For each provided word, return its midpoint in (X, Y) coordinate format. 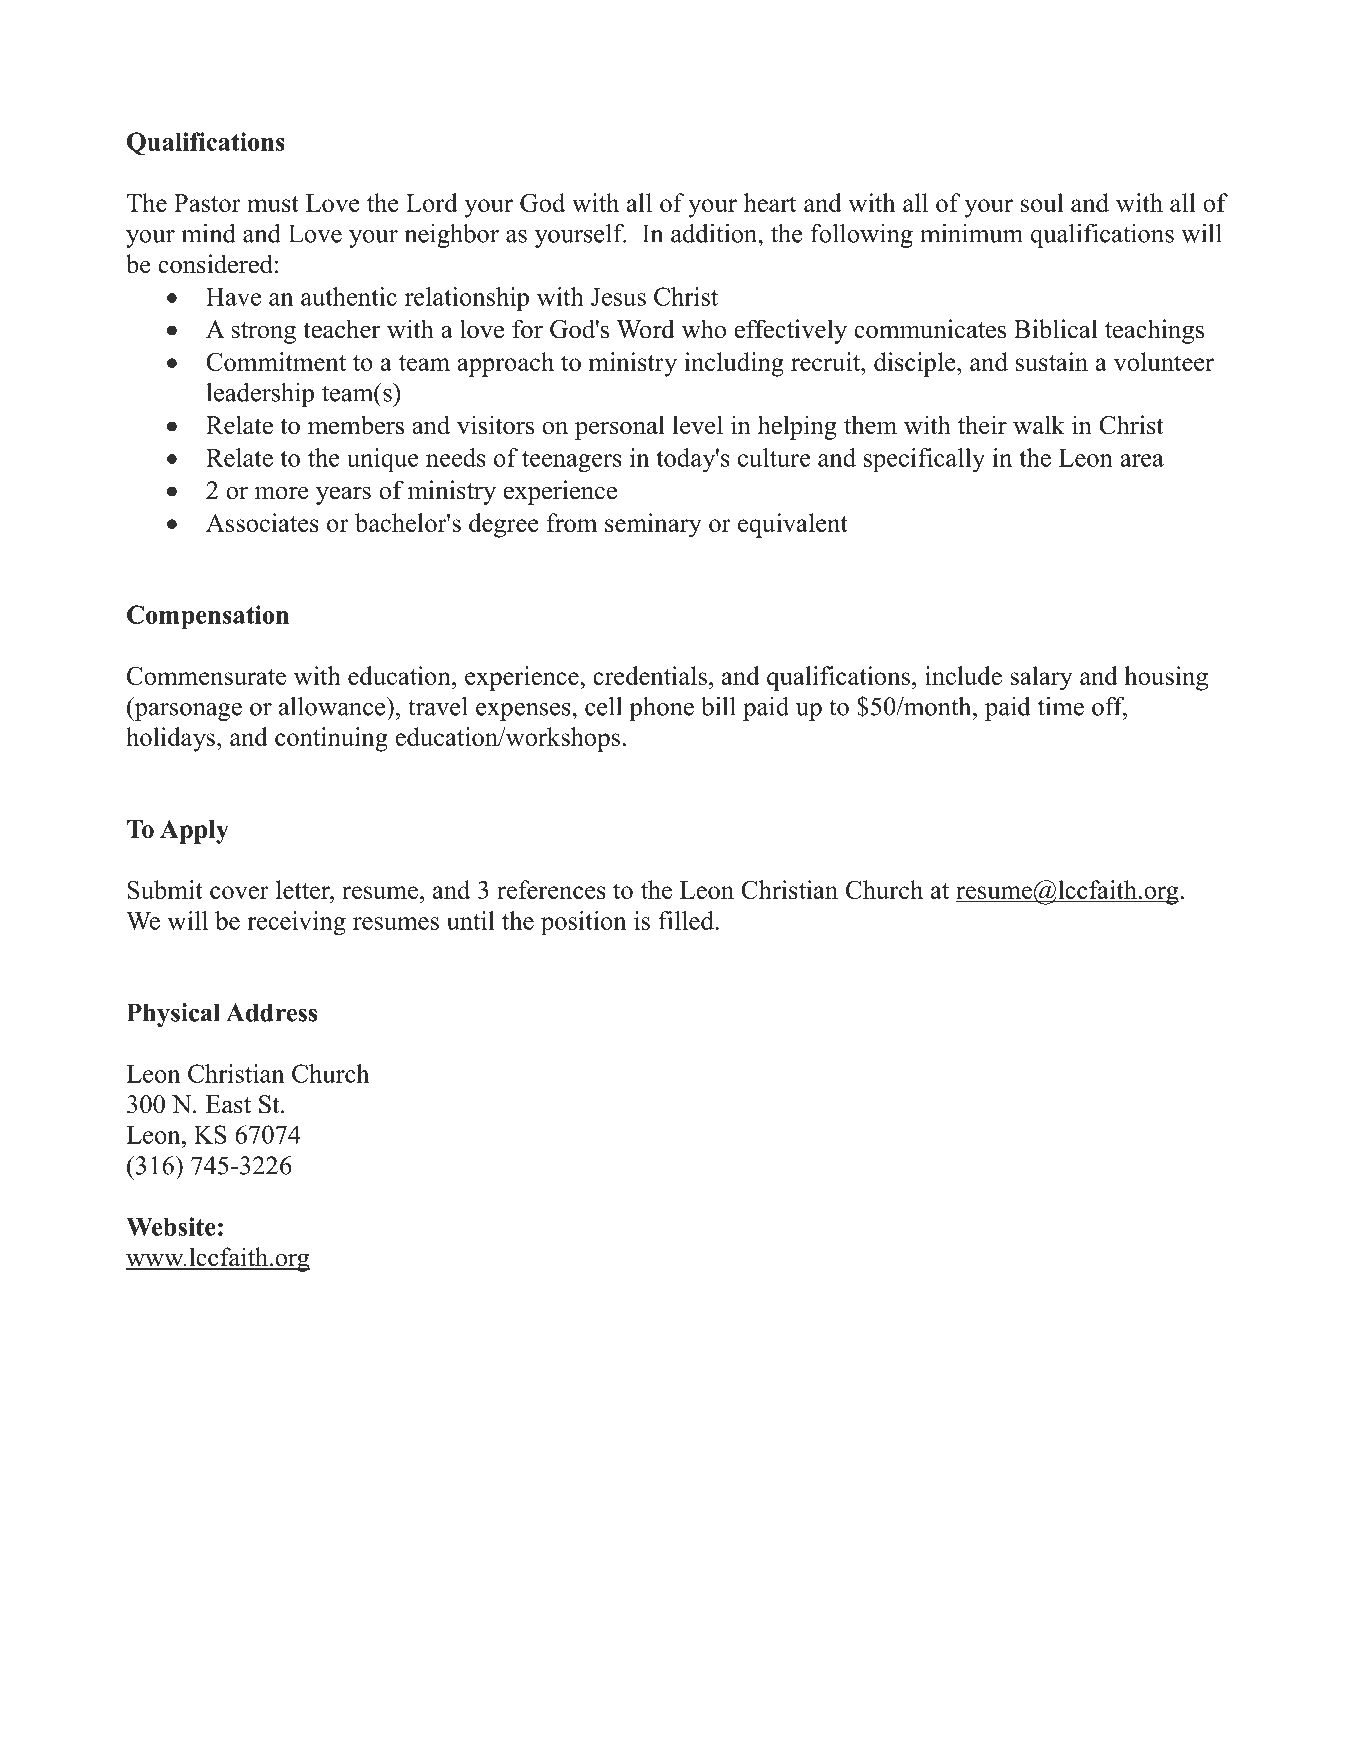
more (282, 493)
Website (171, 1226)
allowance (333, 706)
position (584, 923)
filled (687, 920)
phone (661, 709)
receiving (296, 923)
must (273, 204)
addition (715, 233)
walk (1039, 425)
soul (1042, 202)
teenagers (572, 462)
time (1061, 706)
